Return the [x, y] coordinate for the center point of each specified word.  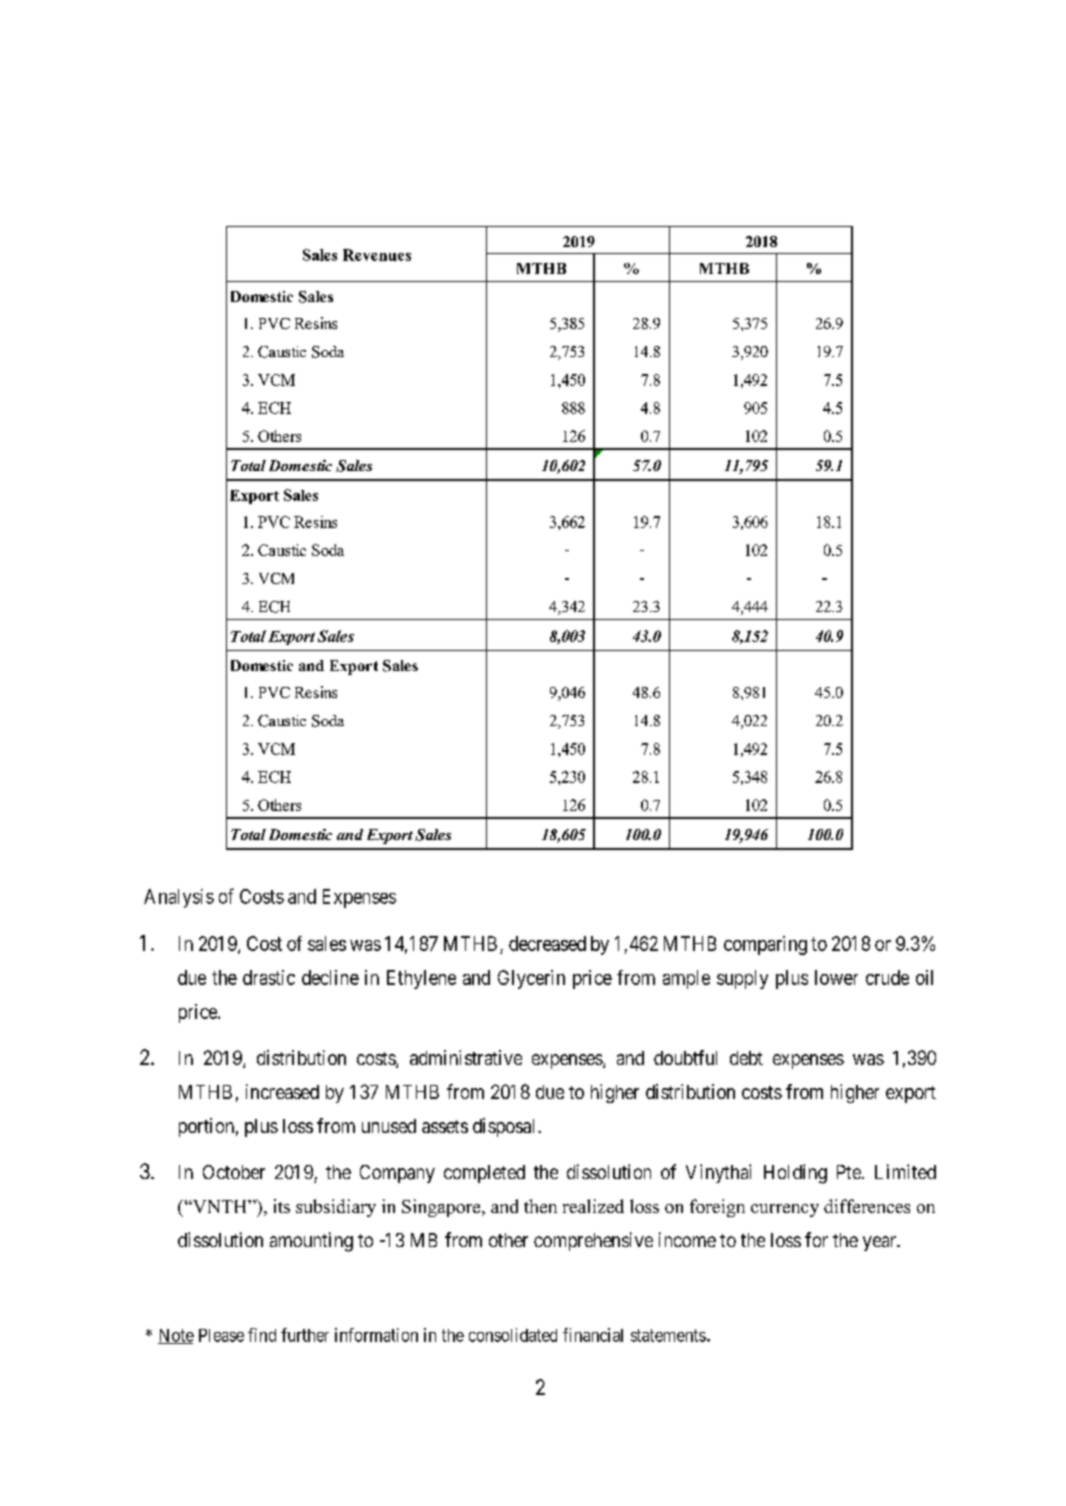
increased [282, 1091]
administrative [466, 1057]
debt [746, 1058]
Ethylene [421, 979]
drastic [269, 977]
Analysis [179, 898]
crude [887, 977]
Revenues [377, 255]
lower [836, 977]
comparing [765, 945]
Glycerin [531, 979]
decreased [547, 943]
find [262, 1335]
